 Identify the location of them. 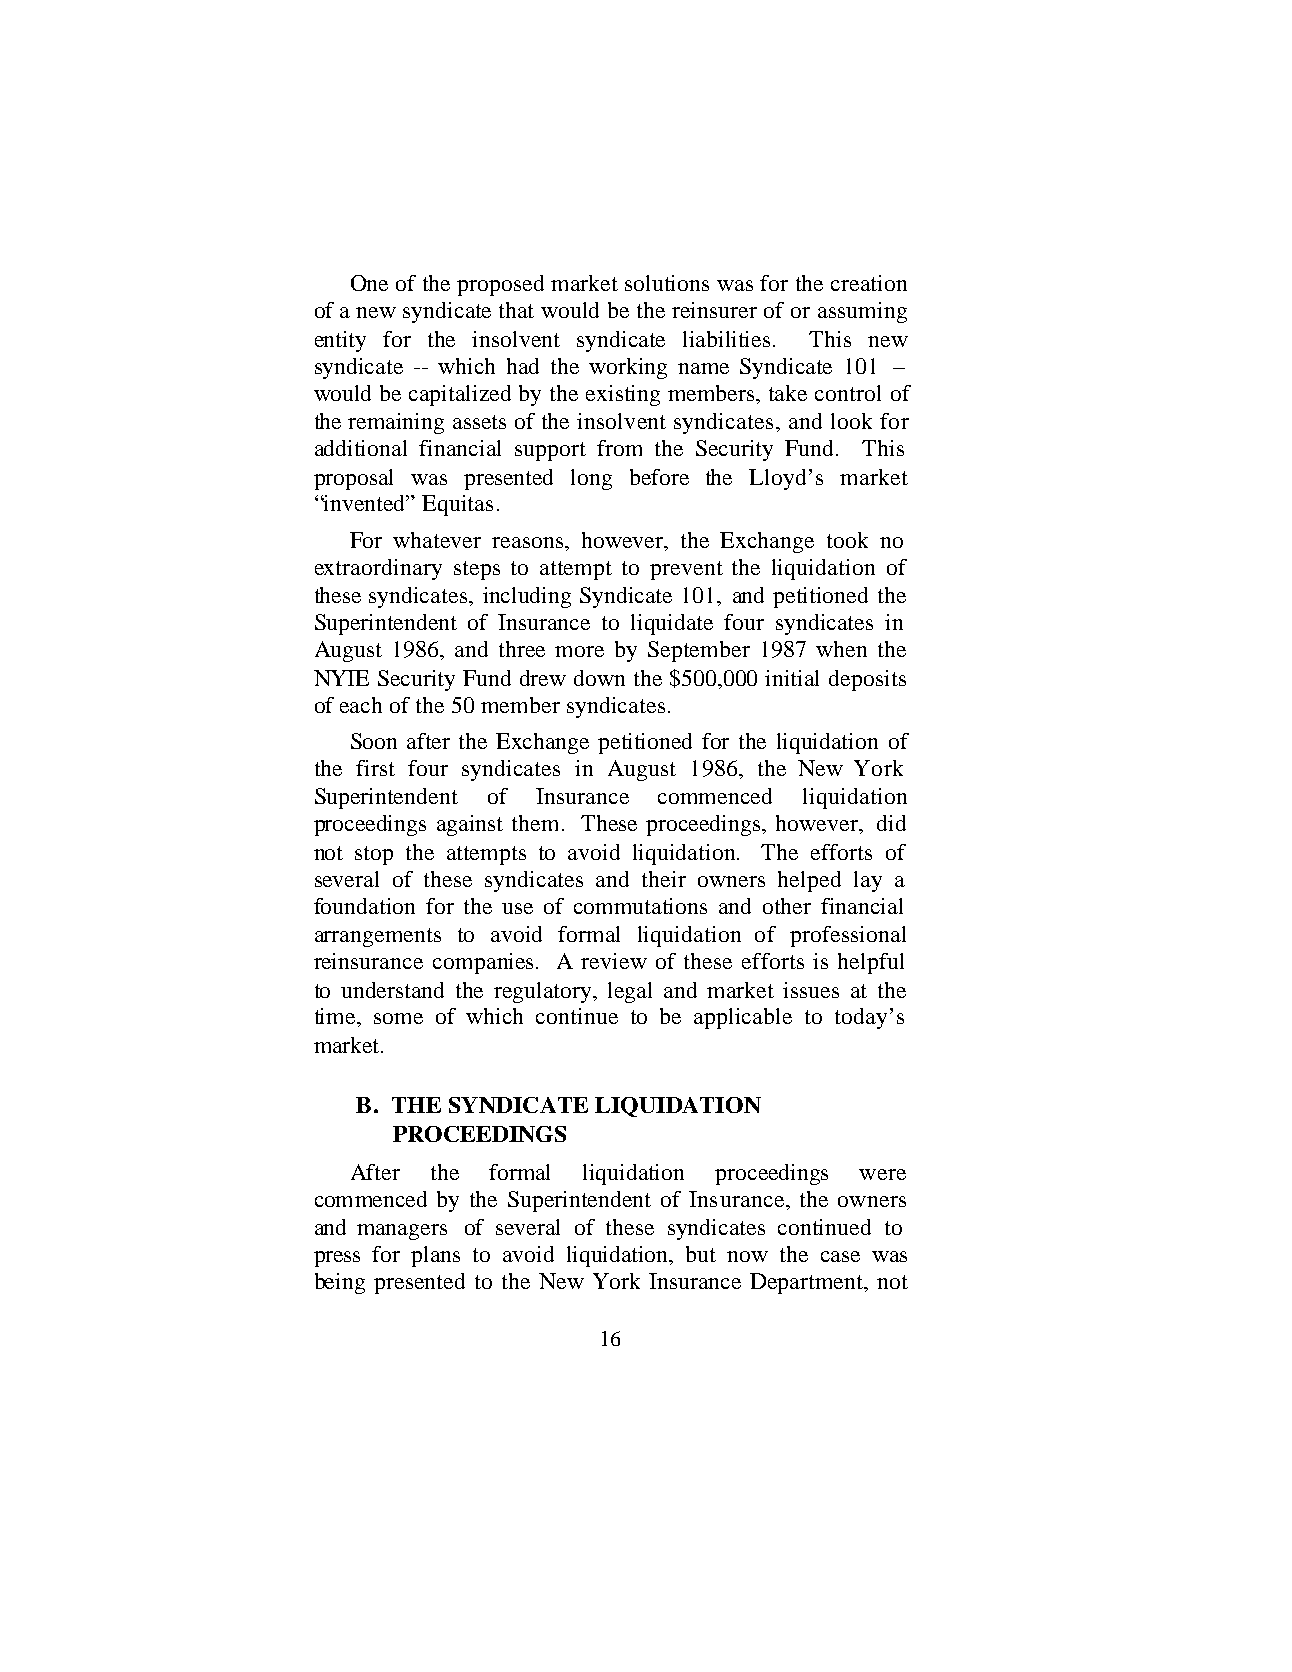
(535, 823).
